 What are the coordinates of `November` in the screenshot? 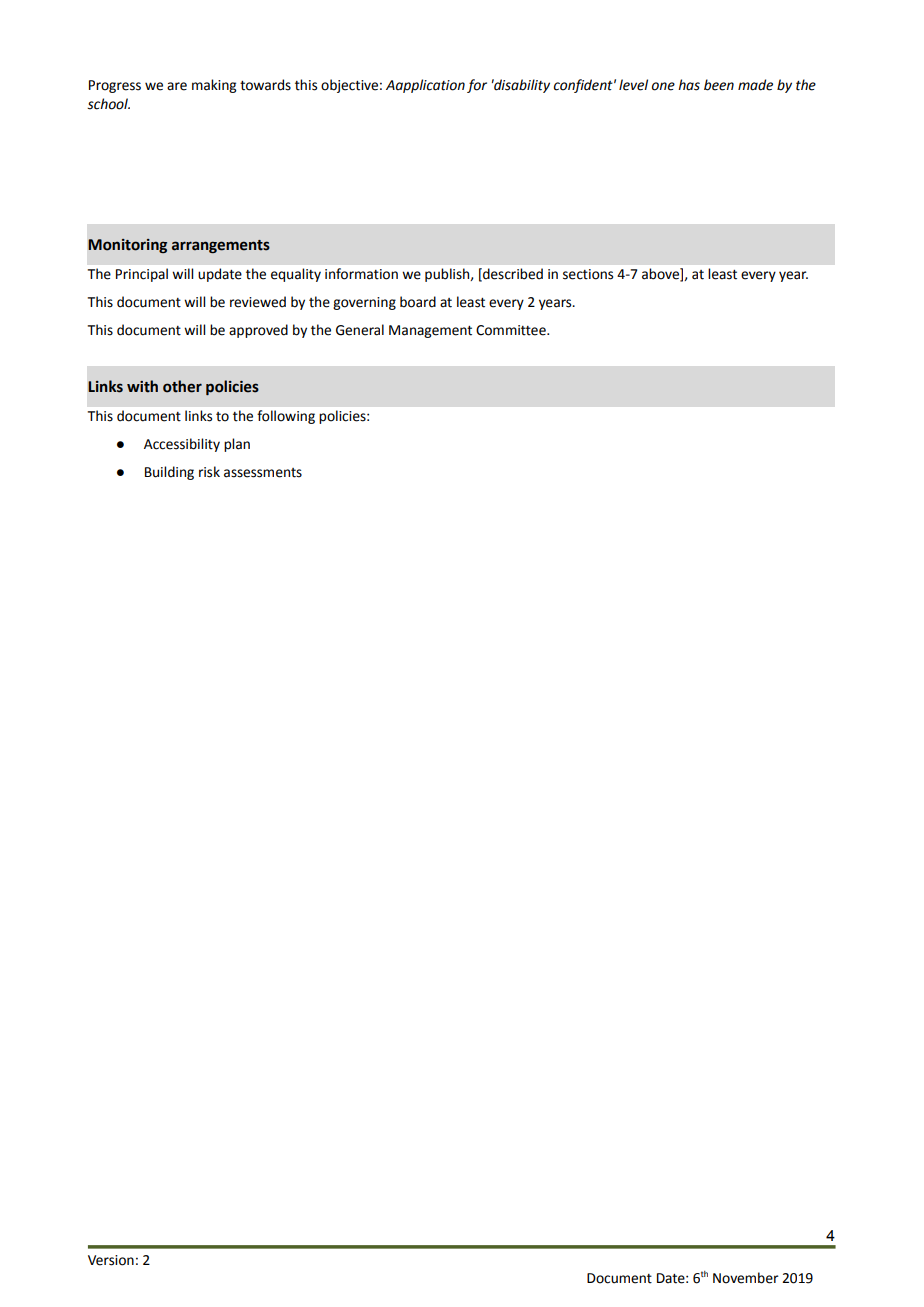 It's located at (746, 1278).
